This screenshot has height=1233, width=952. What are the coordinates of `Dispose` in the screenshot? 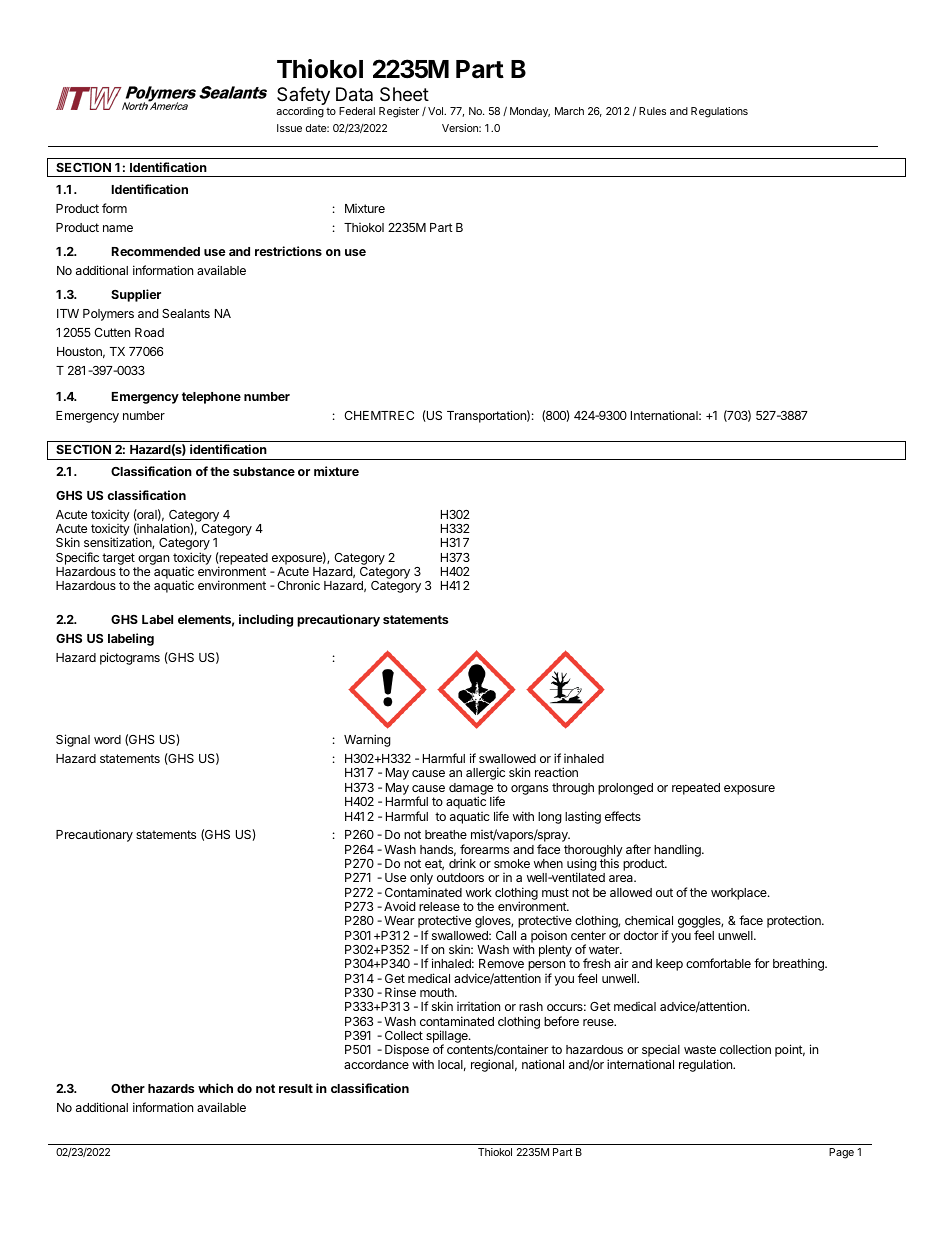 It's located at (407, 1052).
